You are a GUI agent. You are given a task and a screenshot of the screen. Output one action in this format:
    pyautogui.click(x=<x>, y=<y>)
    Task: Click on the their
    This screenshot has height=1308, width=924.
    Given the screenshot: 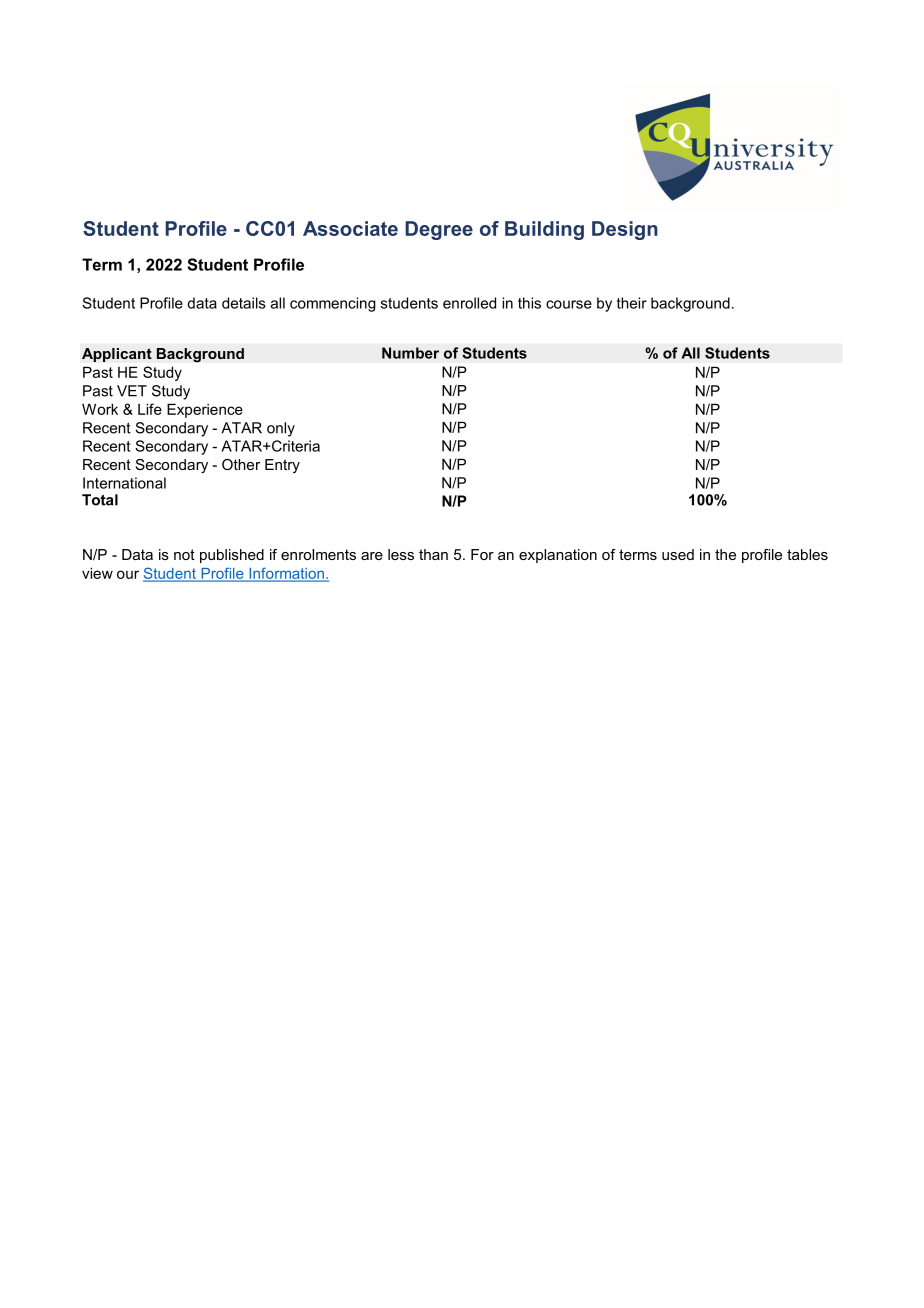 What is the action you would take?
    pyautogui.click(x=632, y=303)
